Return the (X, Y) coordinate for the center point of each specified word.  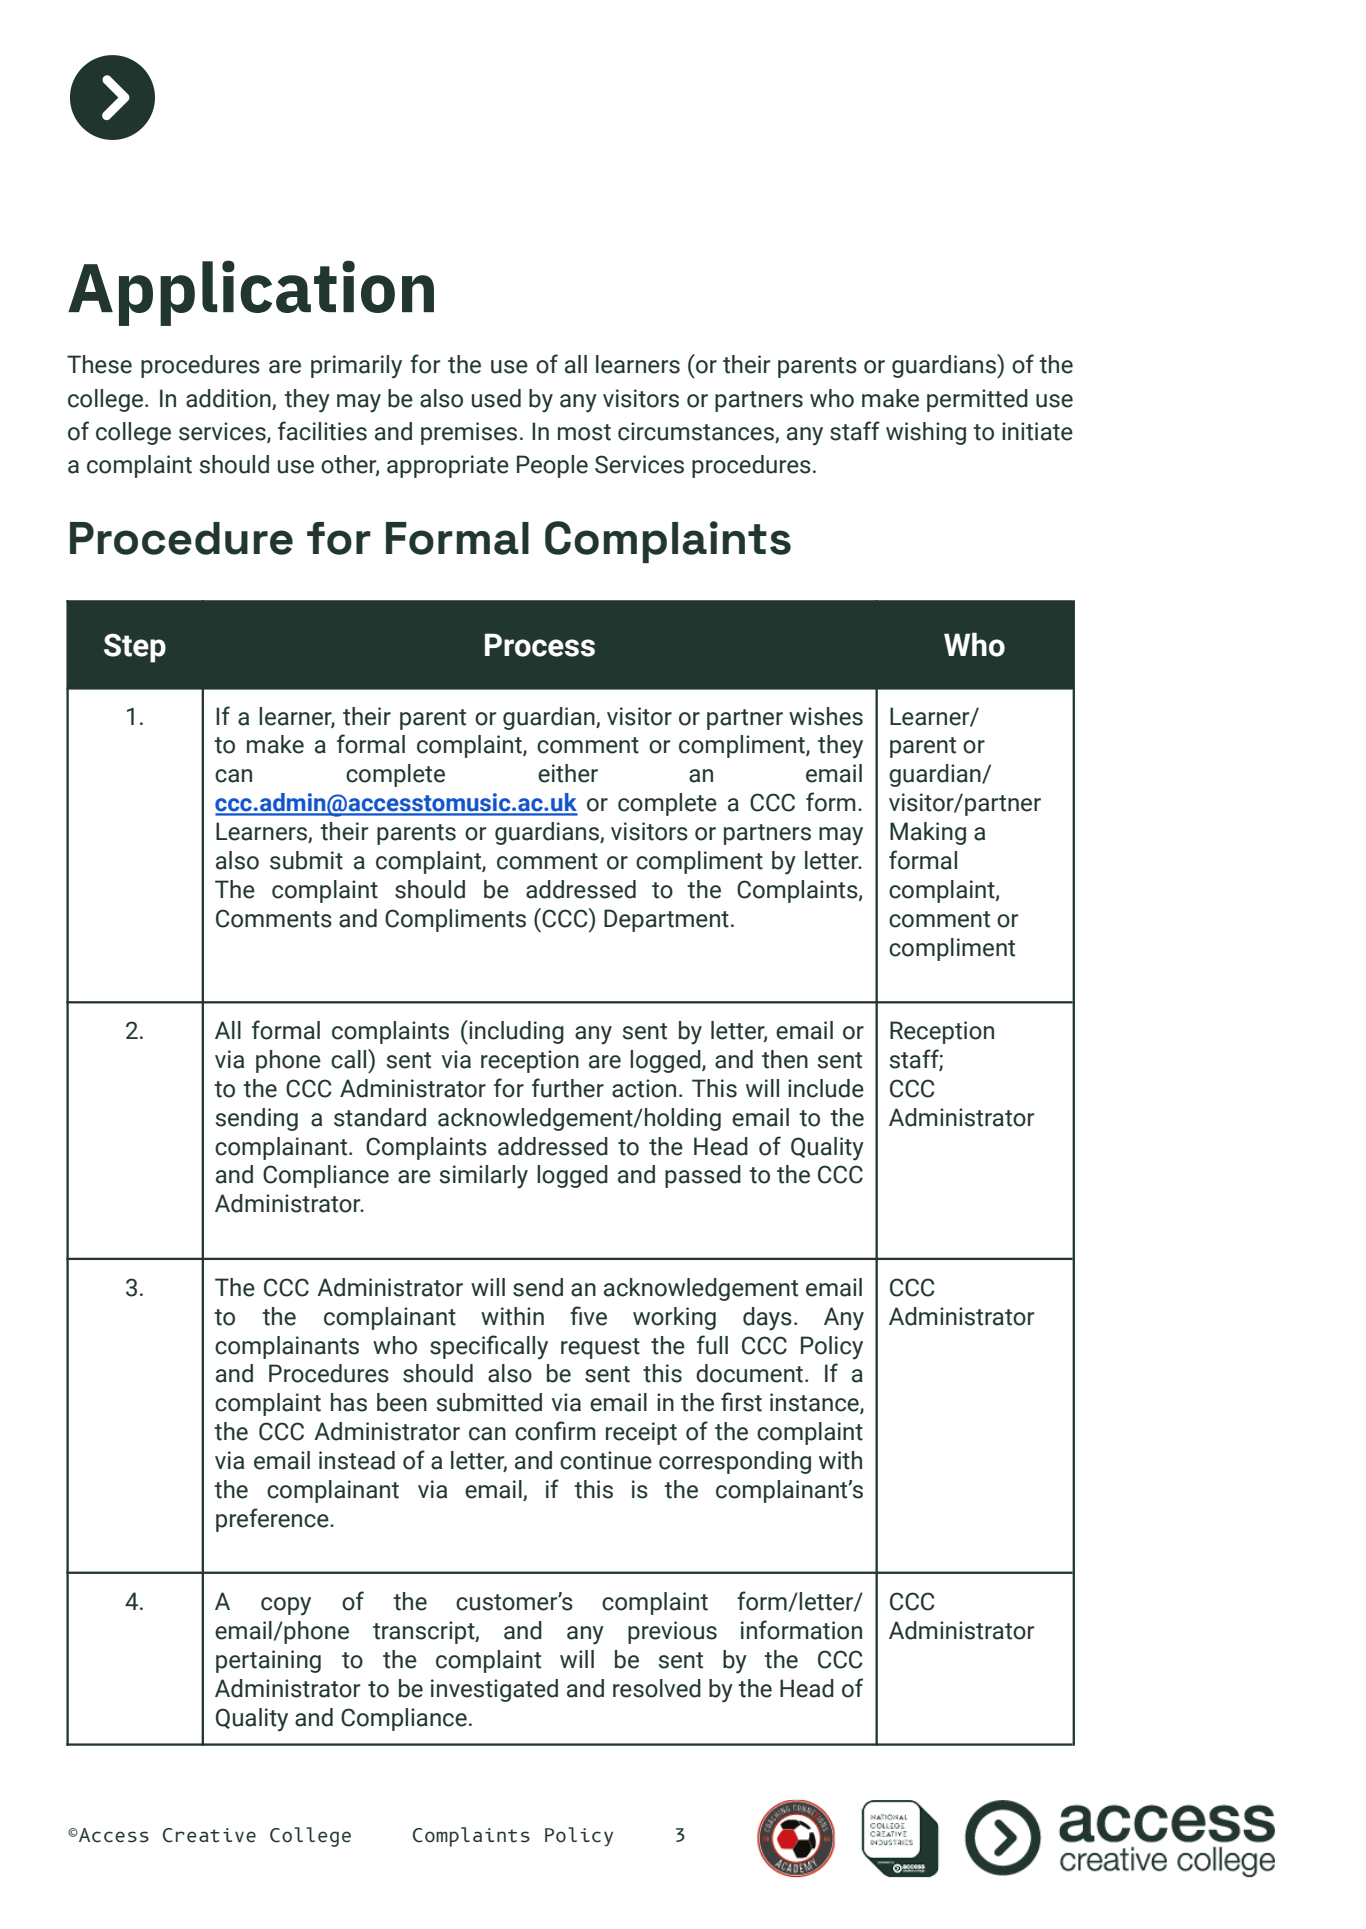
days (767, 1319)
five (588, 1316)
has (349, 1402)
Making (928, 833)
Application (251, 293)
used (496, 398)
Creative (209, 1835)
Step (135, 648)
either (568, 773)
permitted (977, 400)
